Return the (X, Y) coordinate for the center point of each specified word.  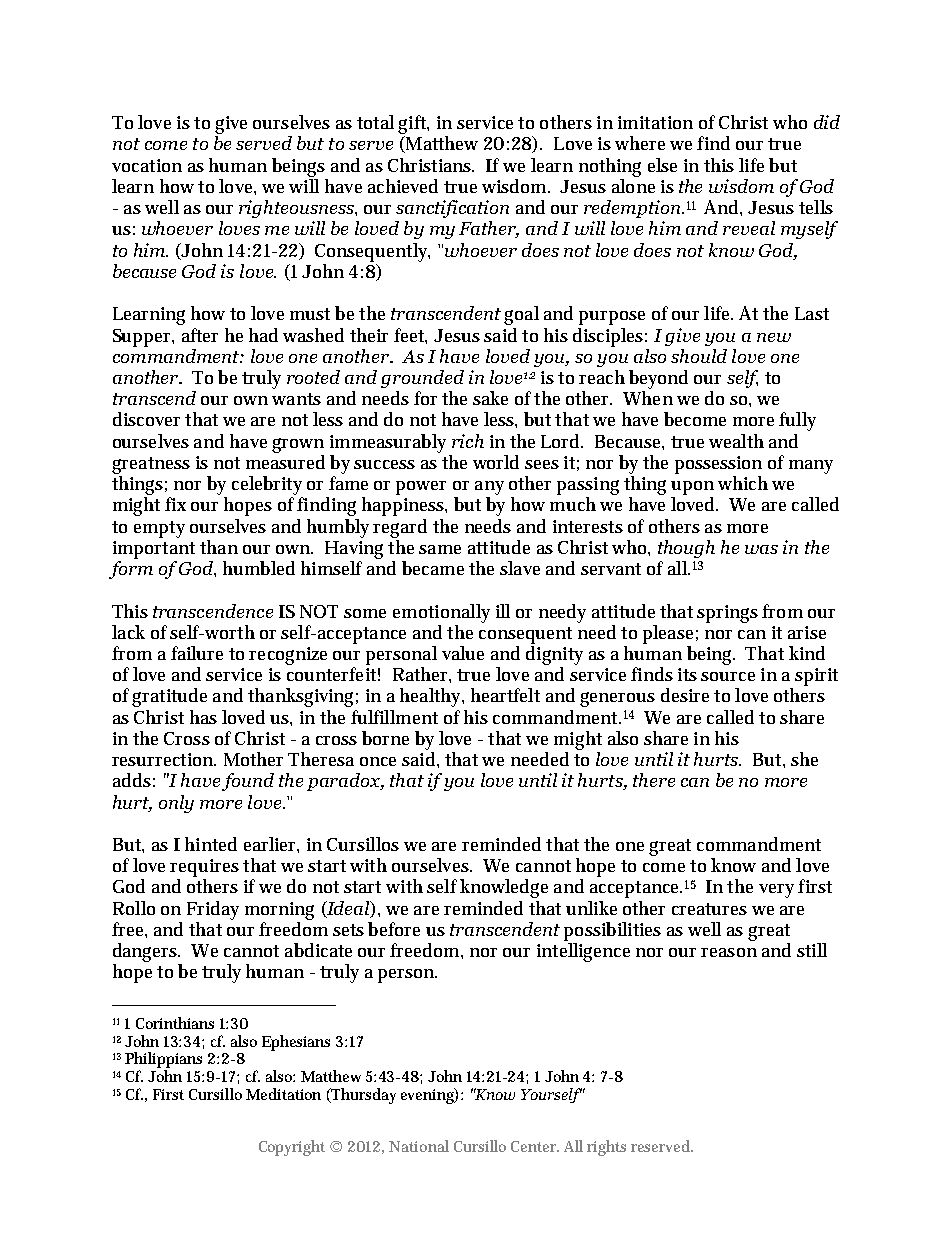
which (743, 483)
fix (175, 504)
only (176, 804)
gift (413, 126)
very (776, 891)
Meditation (283, 1094)
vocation (147, 165)
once (378, 761)
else (662, 165)
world (496, 462)
